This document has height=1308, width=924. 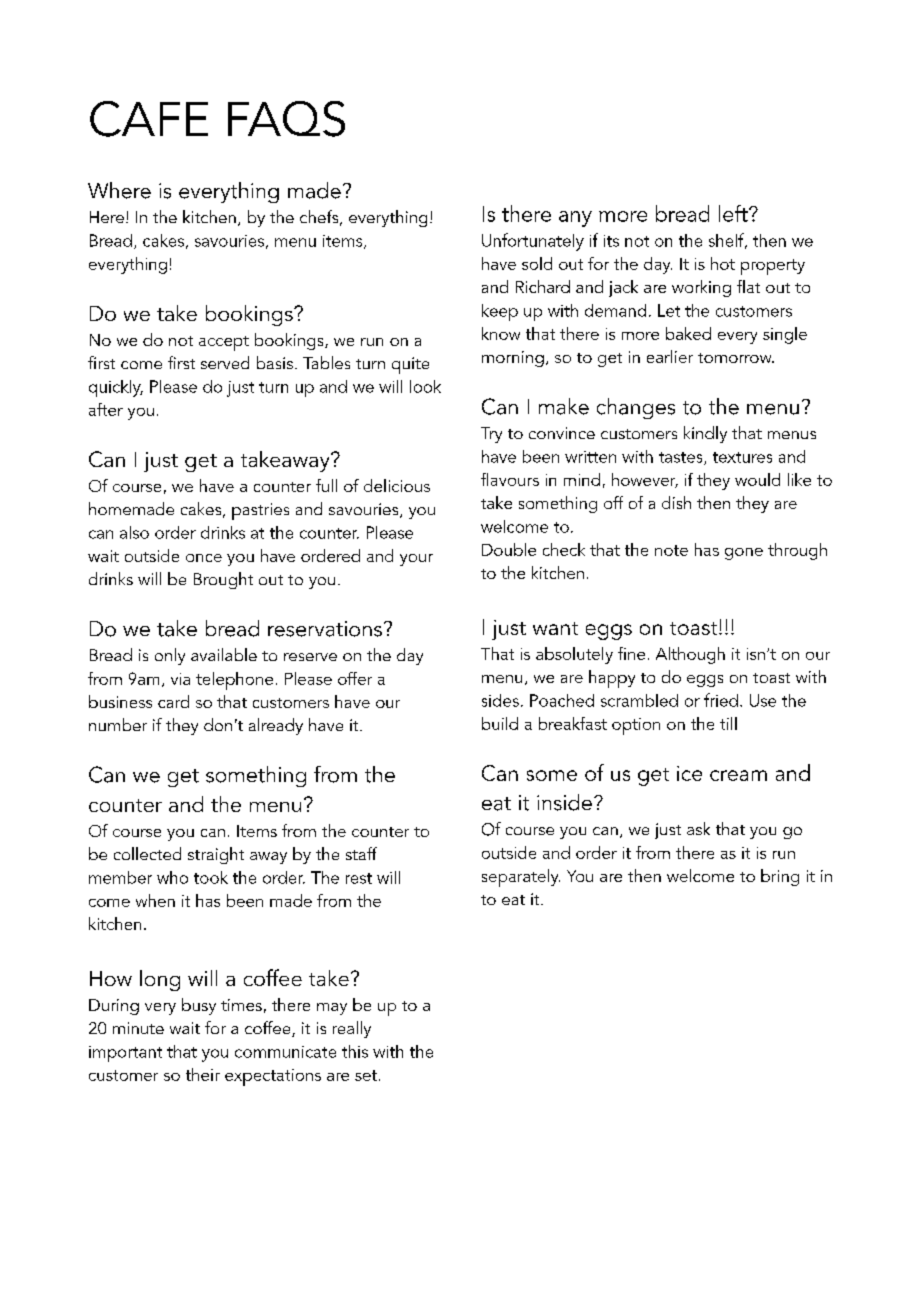 I want to click on left, so click(x=734, y=213).
